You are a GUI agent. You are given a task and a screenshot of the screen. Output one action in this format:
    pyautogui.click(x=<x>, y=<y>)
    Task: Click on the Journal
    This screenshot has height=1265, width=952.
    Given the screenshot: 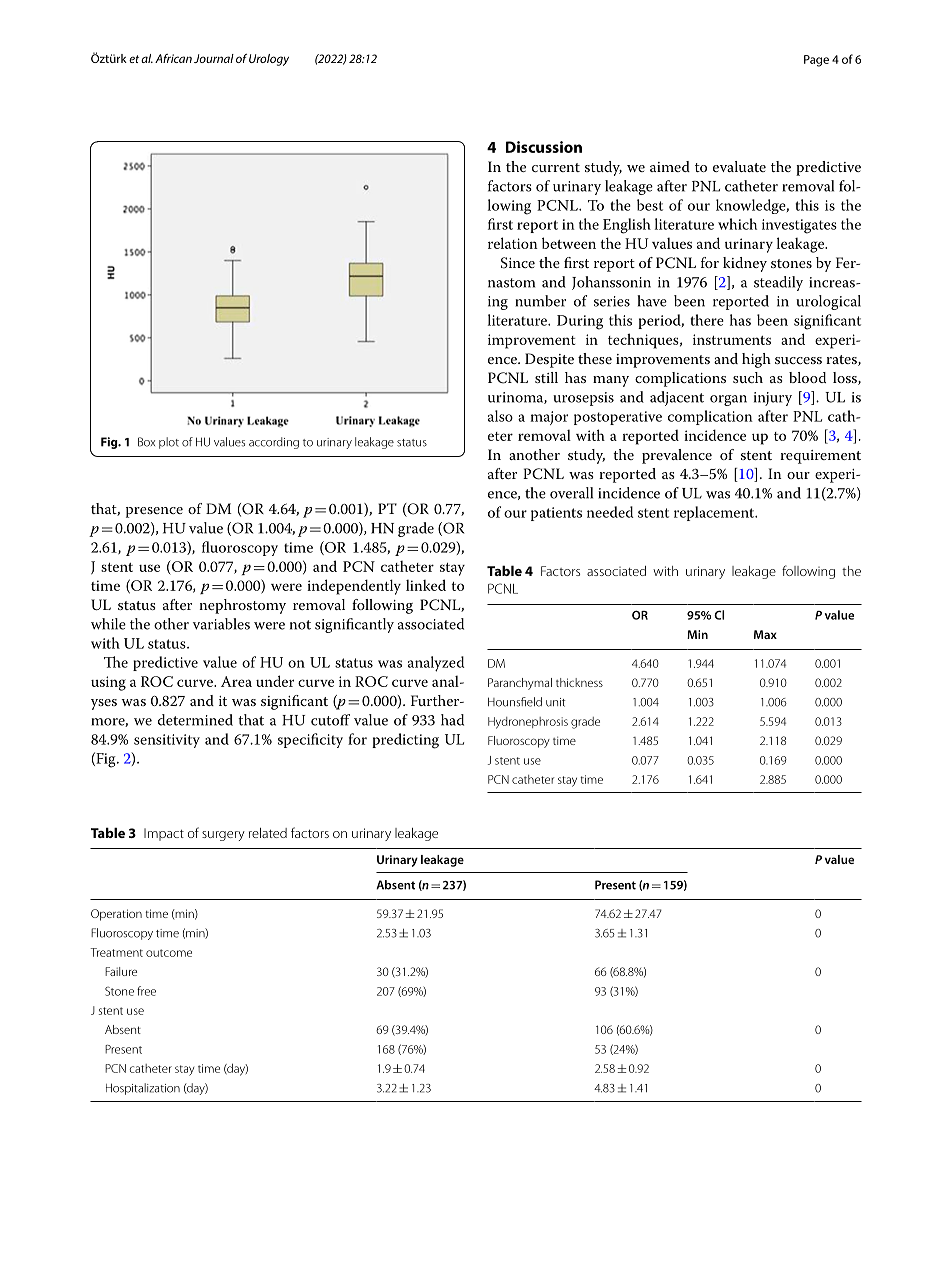 What is the action you would take?
    pyautogui.click(x=214, y=58)
